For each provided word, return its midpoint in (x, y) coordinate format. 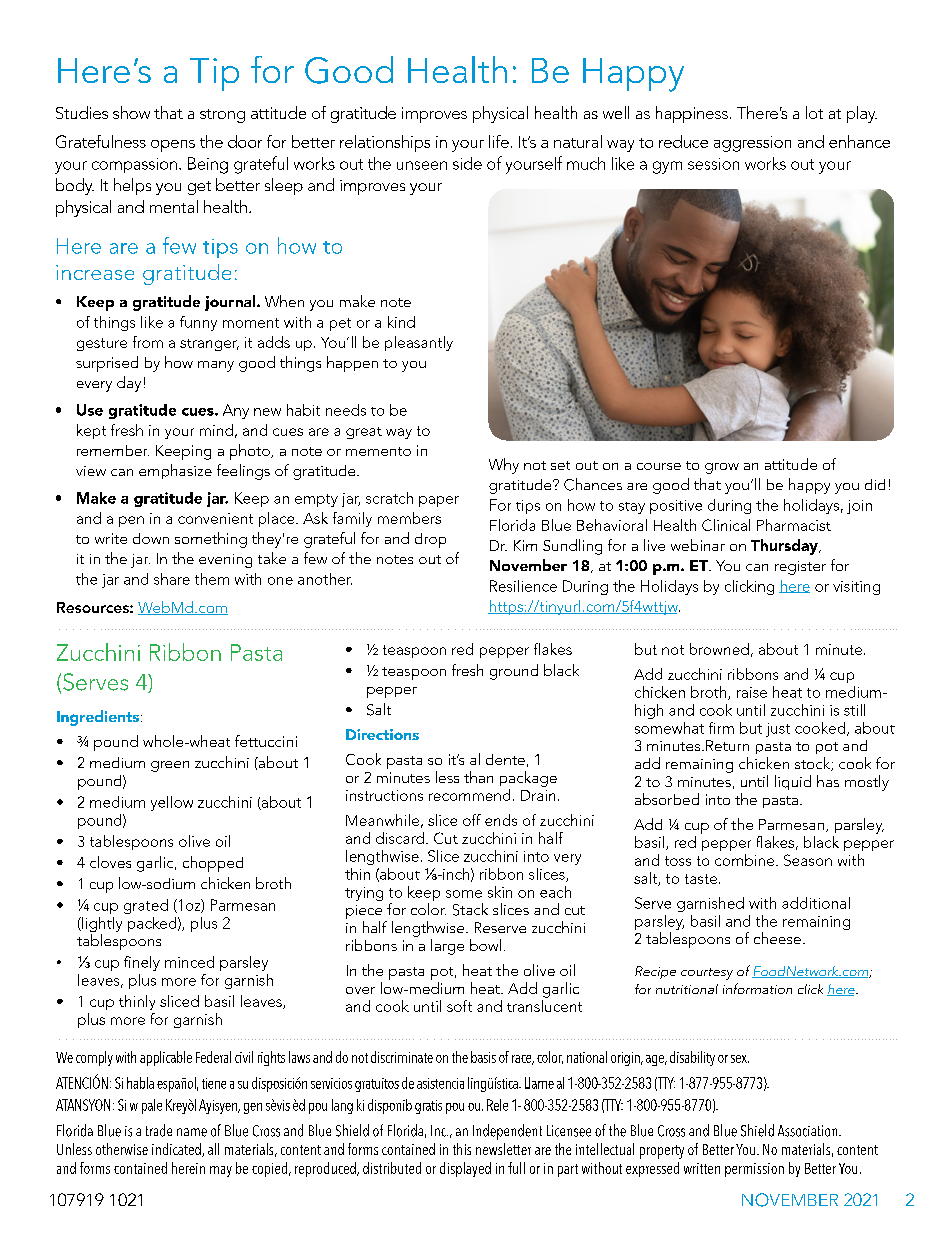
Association (809, 1131)
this (462, 1149)
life (499, 141)
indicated (177, 1150)
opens (173, 146)
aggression (752, 144)
